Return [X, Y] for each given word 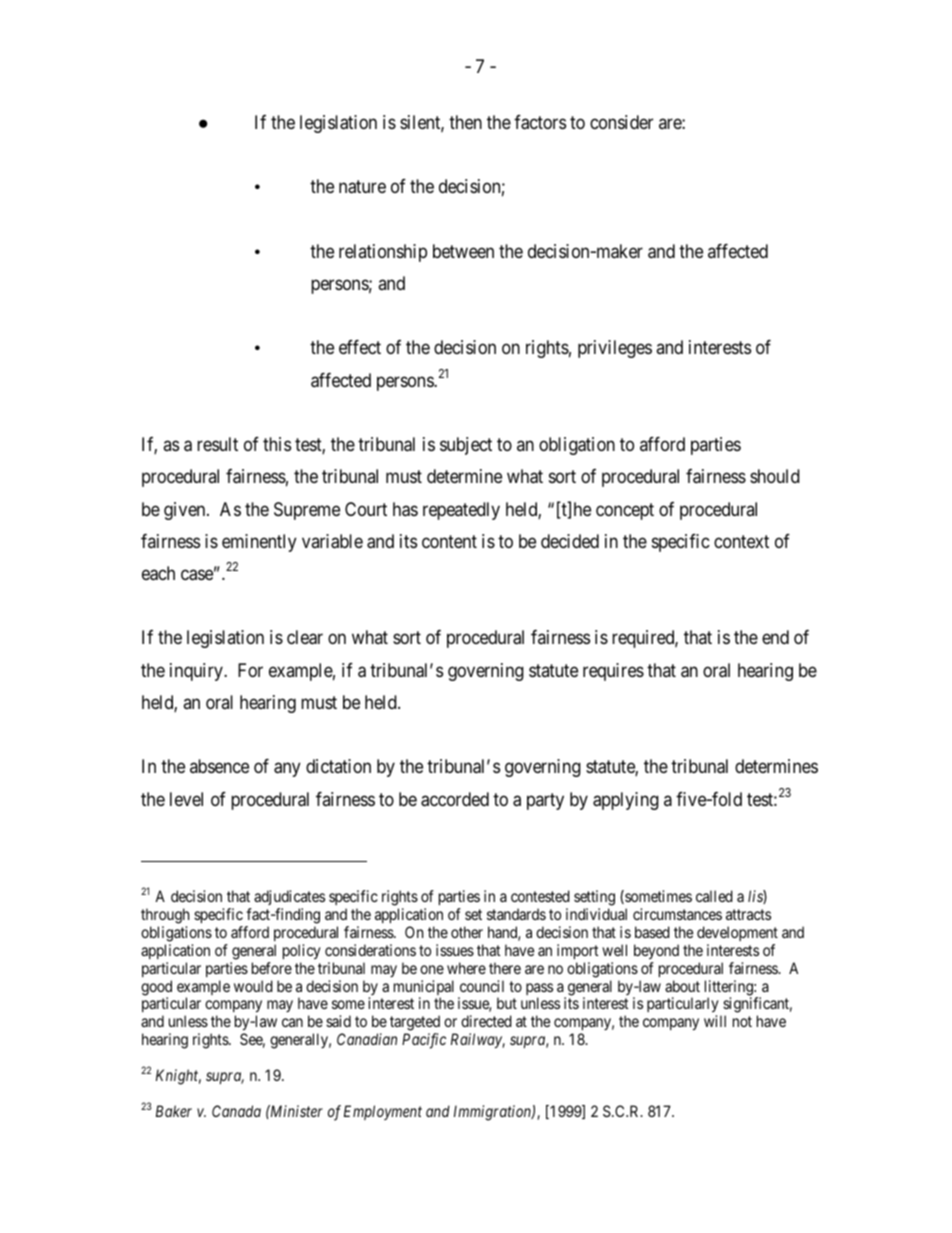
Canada [236, 1111]
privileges [615, 349]
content [449, 541]
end [775, 637]
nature [362, 187]
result [217, 444]
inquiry [197, 672]
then [465, 122]
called [714, 896]
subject [466, 446]
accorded [455, 799]
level [186, 799]
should [775, 476]
